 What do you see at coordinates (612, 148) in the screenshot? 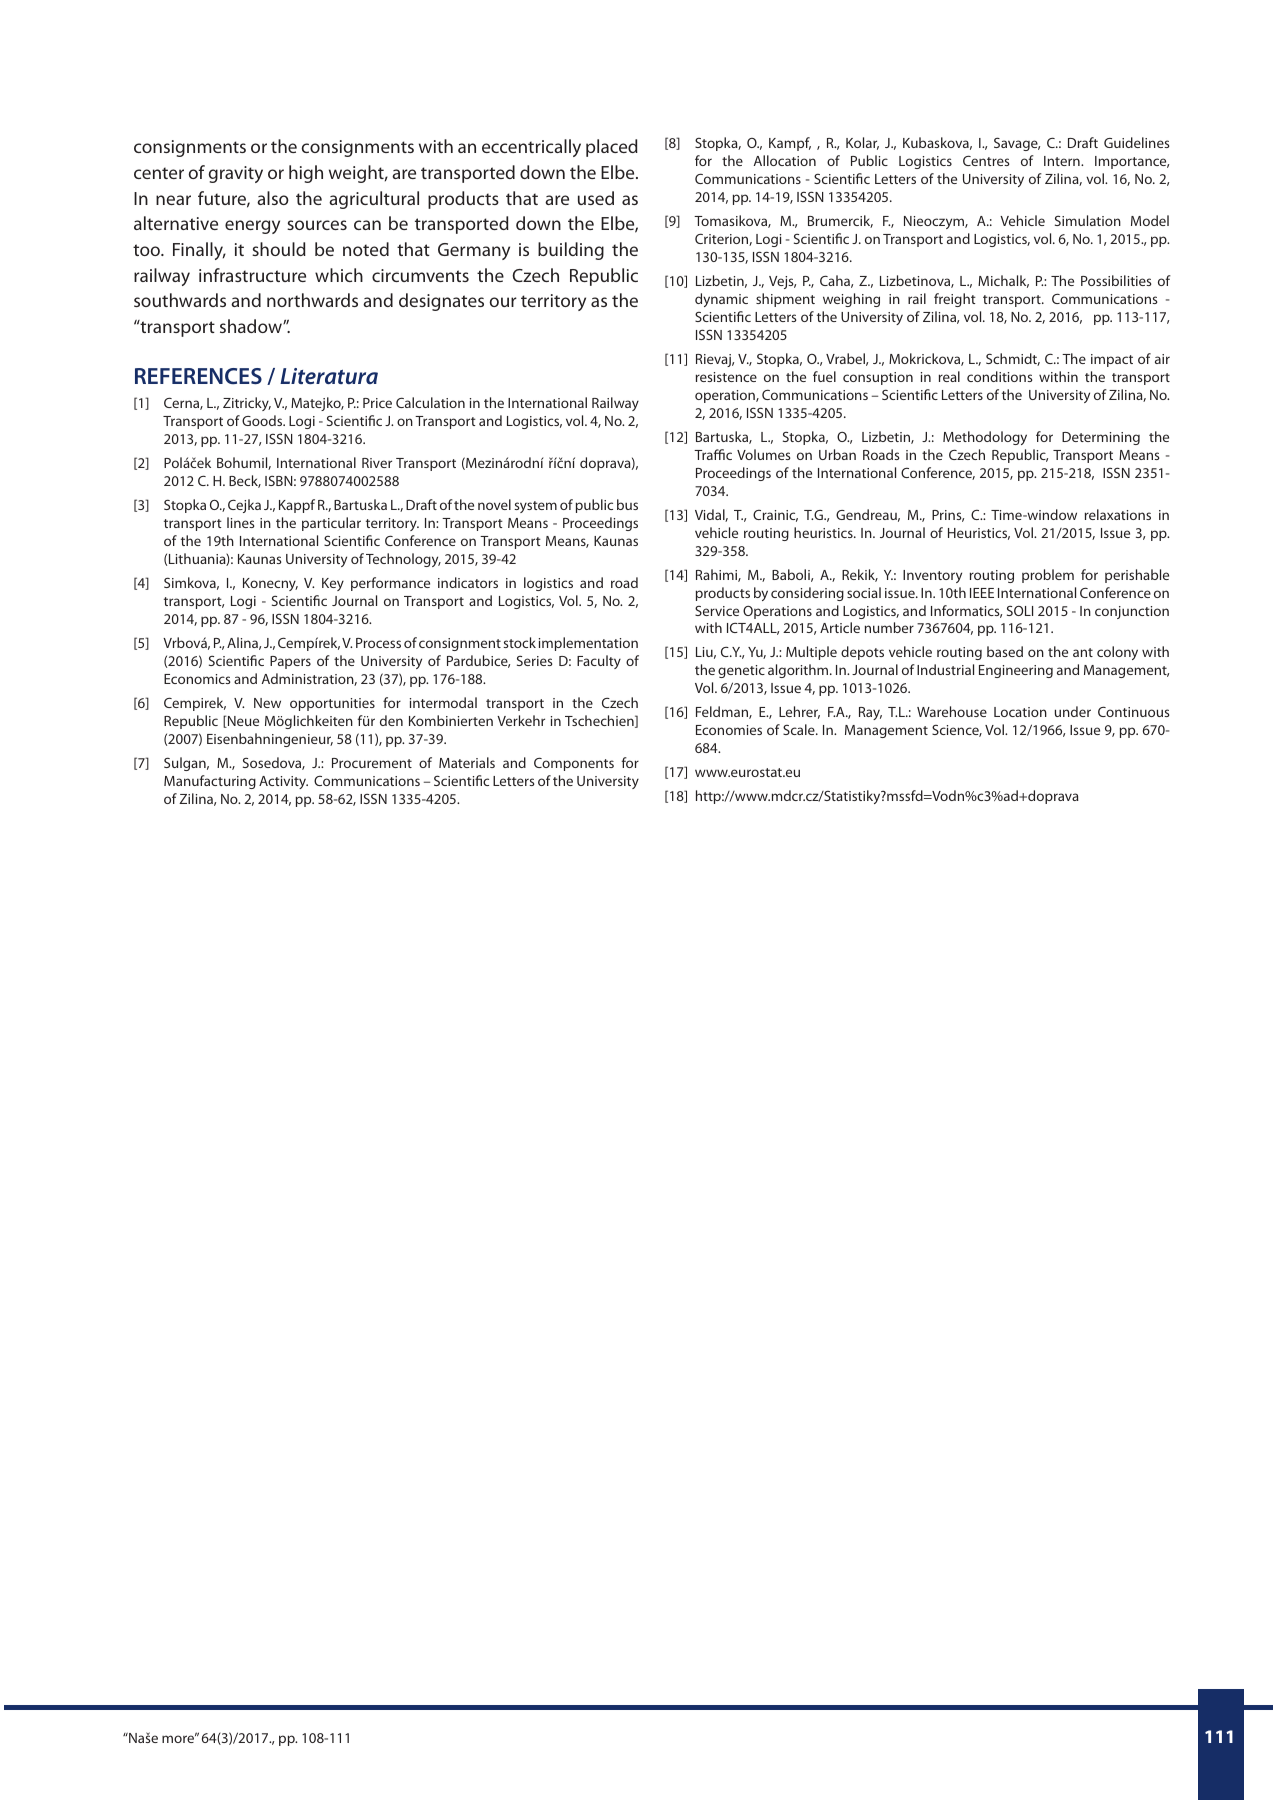
I see `placed` at bounding box center [612, 148].
